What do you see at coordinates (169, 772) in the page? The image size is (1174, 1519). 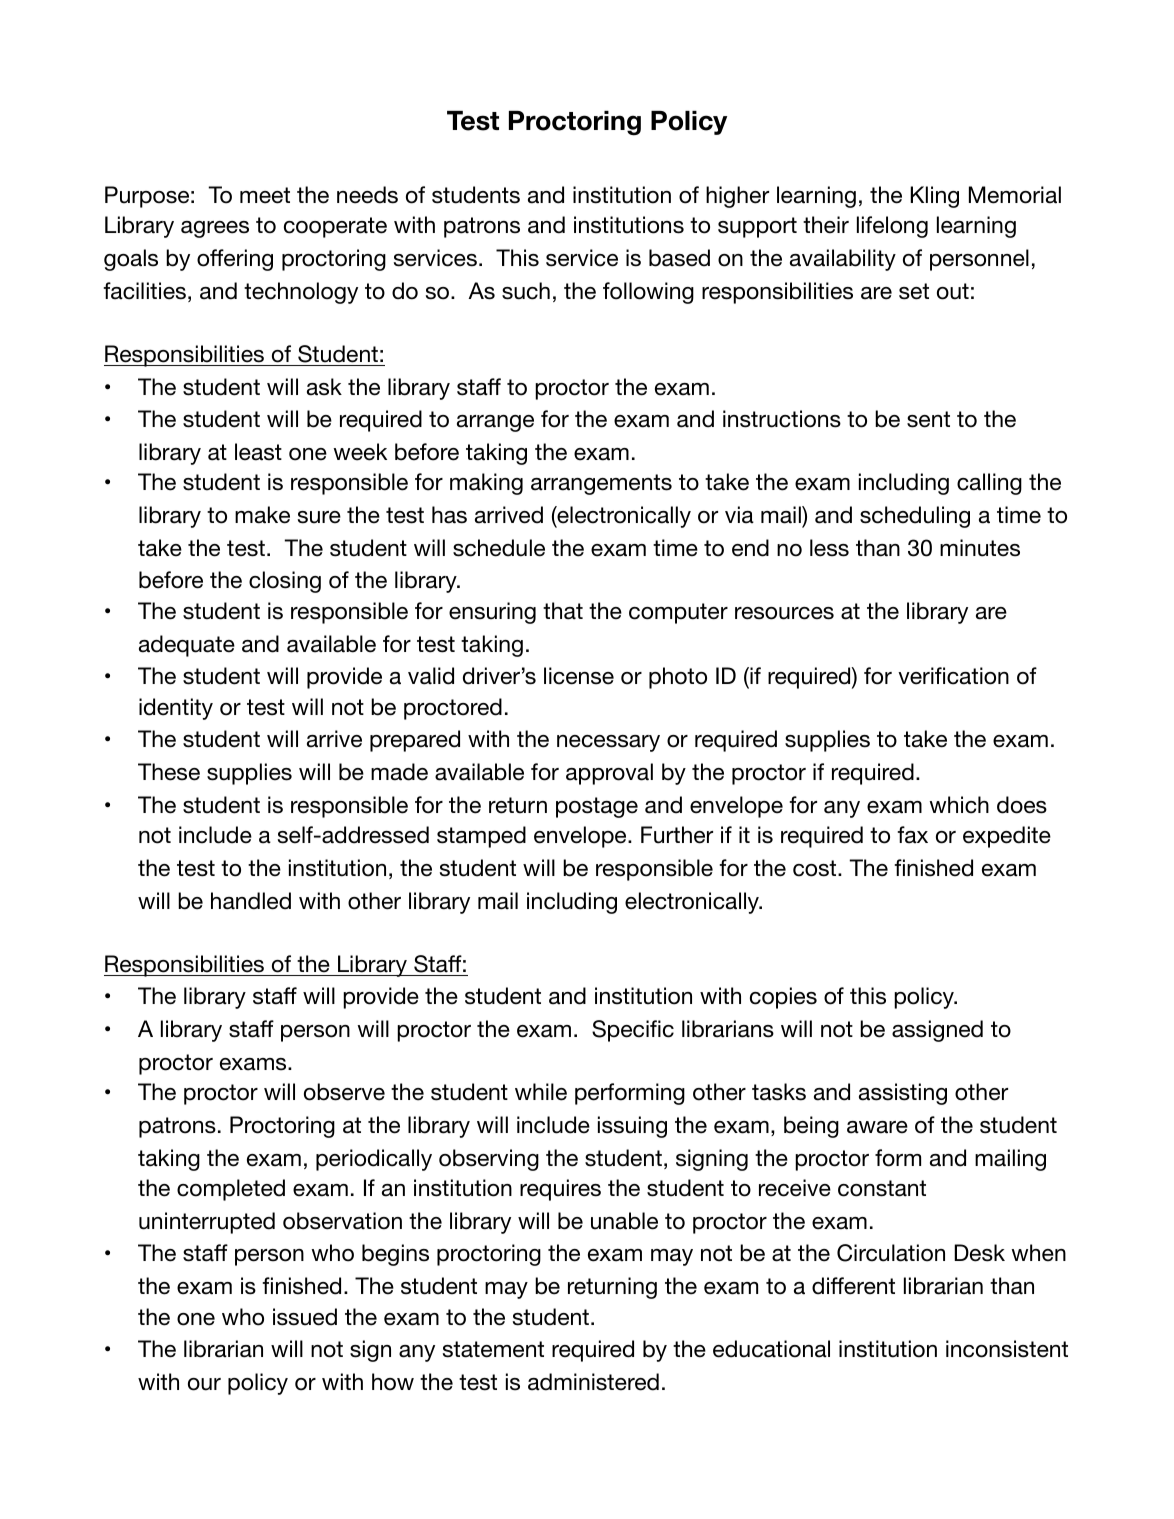 I see `These` at bounding box center [169, 772].
